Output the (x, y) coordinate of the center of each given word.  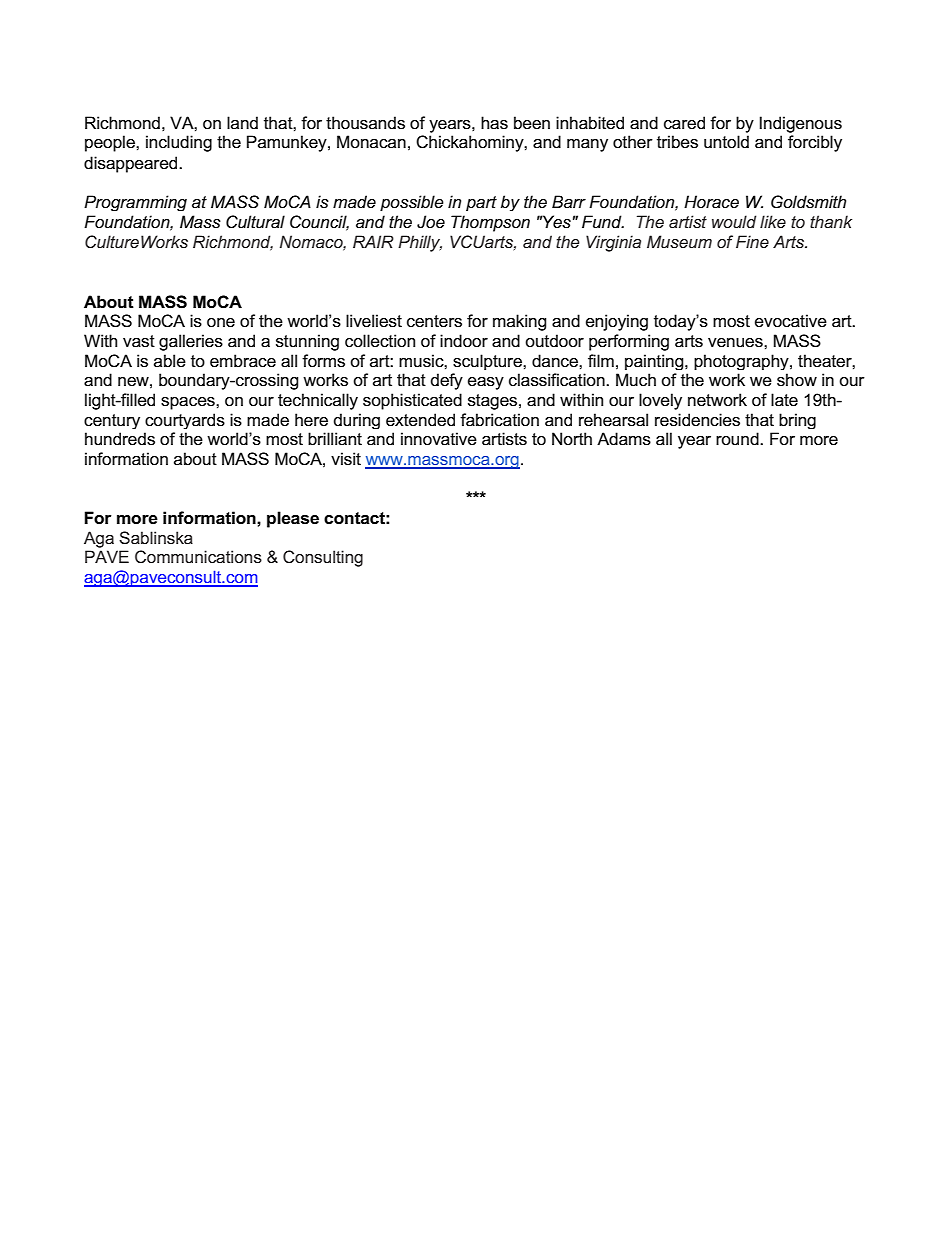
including (179, 143)
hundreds (120, 439)
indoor (464, 341)
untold (726, 142)
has (494, 123)
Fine (752, 241)
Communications (198, 556)
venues (736, 343)
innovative (439, 439)
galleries (191, 342)
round (738, 438)
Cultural (255, 222)
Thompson (490, 223)
